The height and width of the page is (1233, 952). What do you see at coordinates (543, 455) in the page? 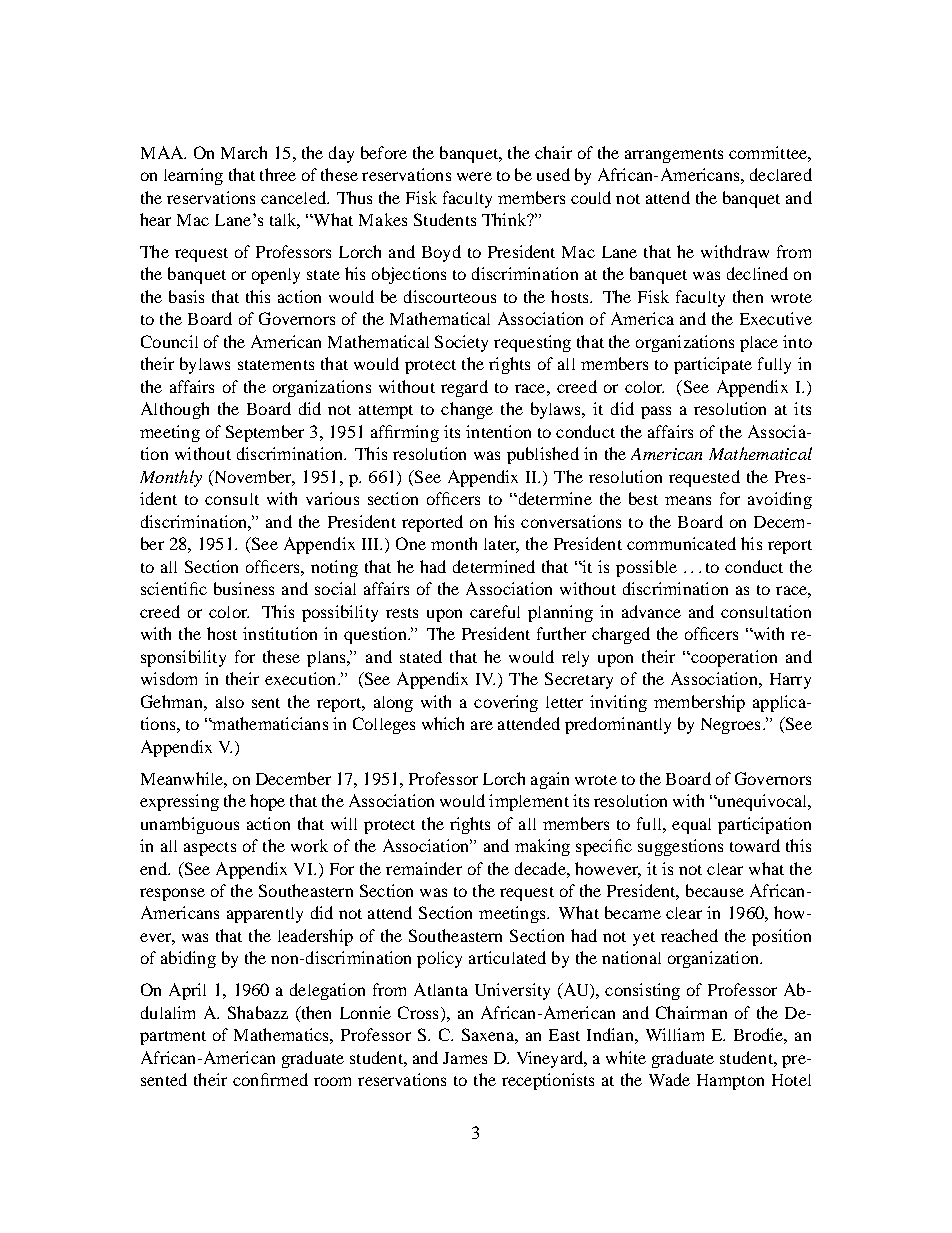
I see `published` at bounding box center [543, 455].
